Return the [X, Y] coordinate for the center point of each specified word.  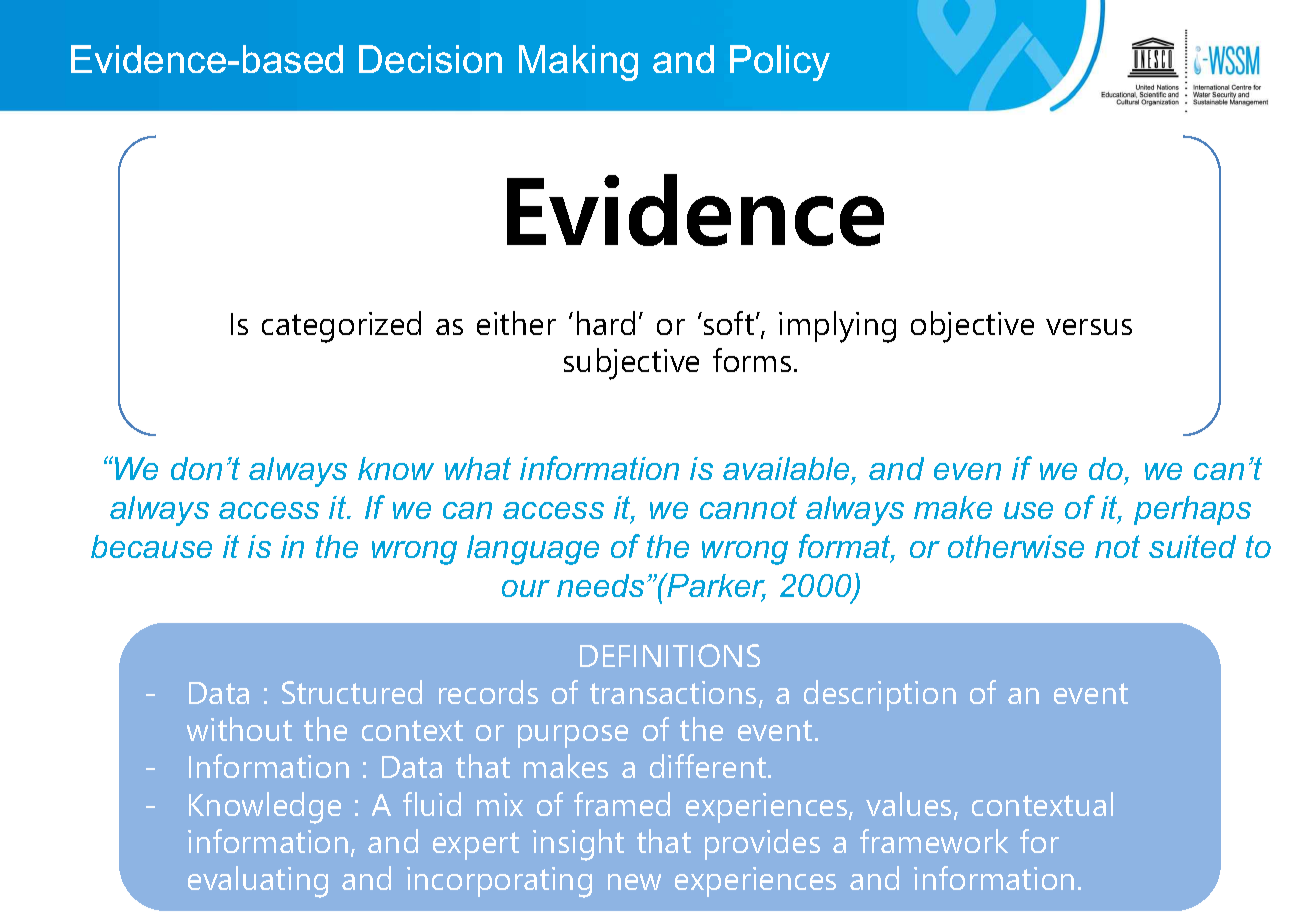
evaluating [258, 882]
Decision [430, 59]
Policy [780, 63]
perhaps [1192, 510]
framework [934, 841]
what [478, 468]
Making [578, 63]
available [788, 470]
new [634, 882]
